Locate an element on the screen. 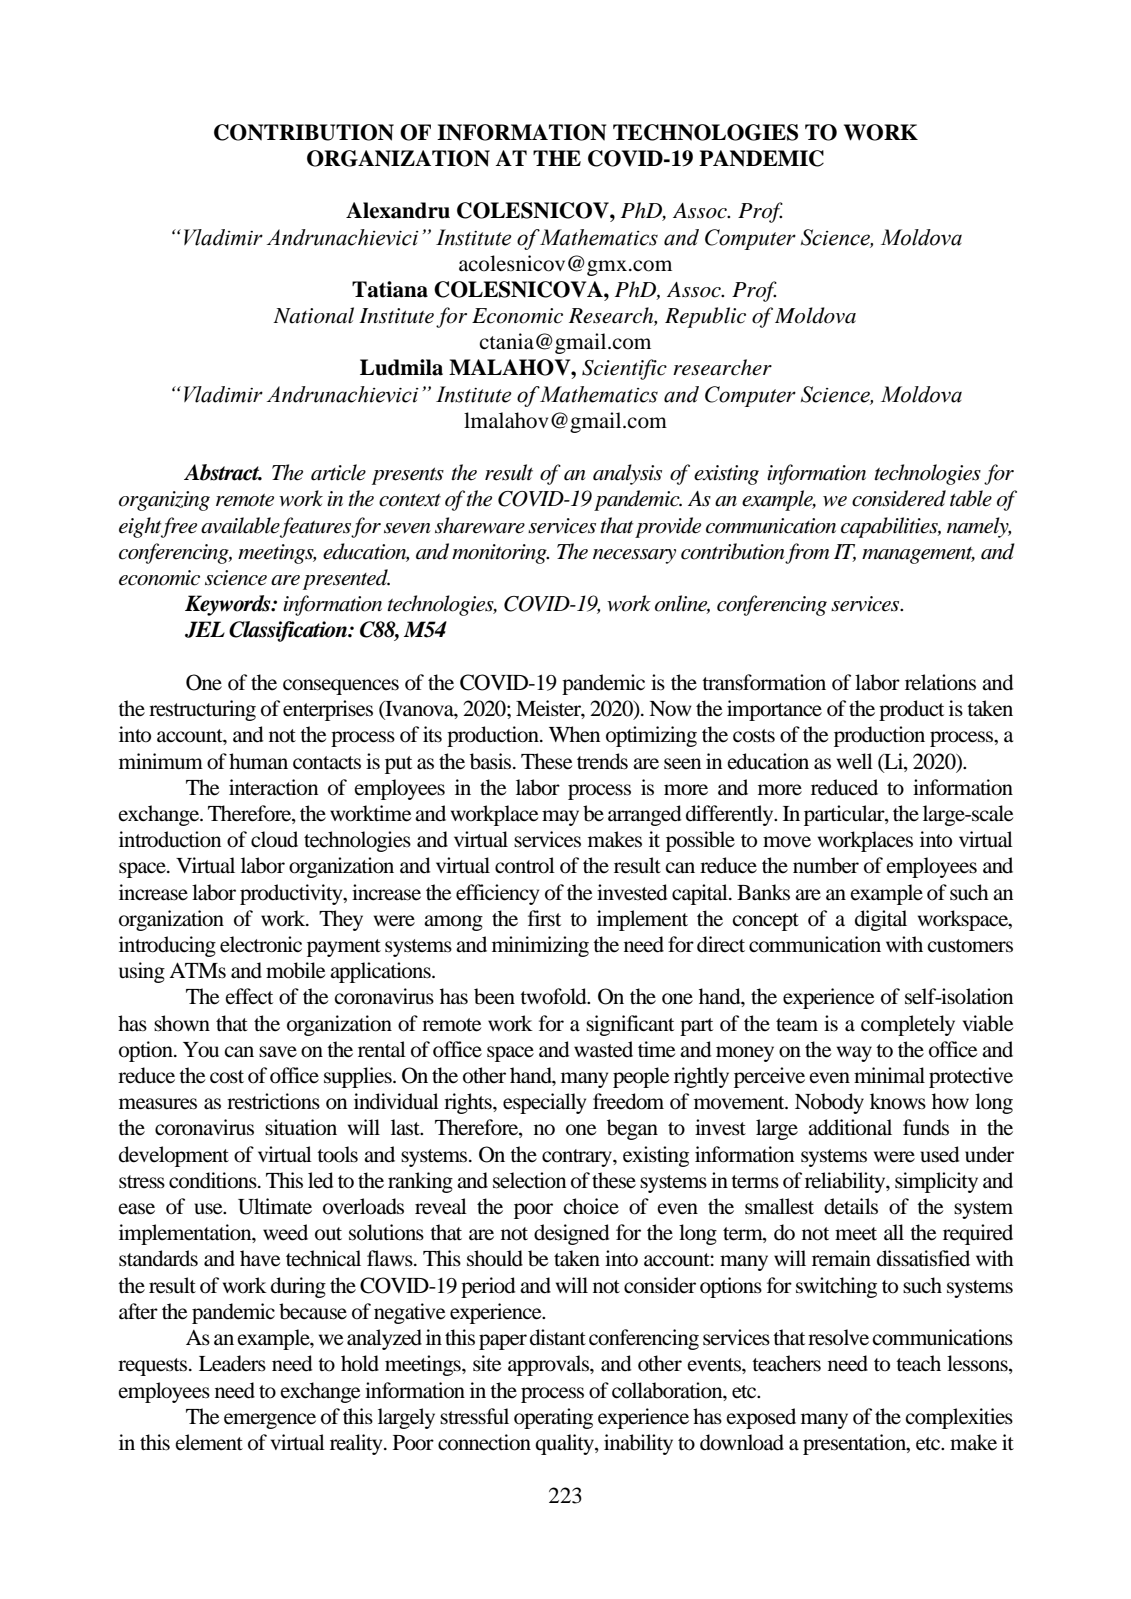 Image resolution: width=1131 pixels, height=1599 pixels. National is located at coordinates (313, 315).
